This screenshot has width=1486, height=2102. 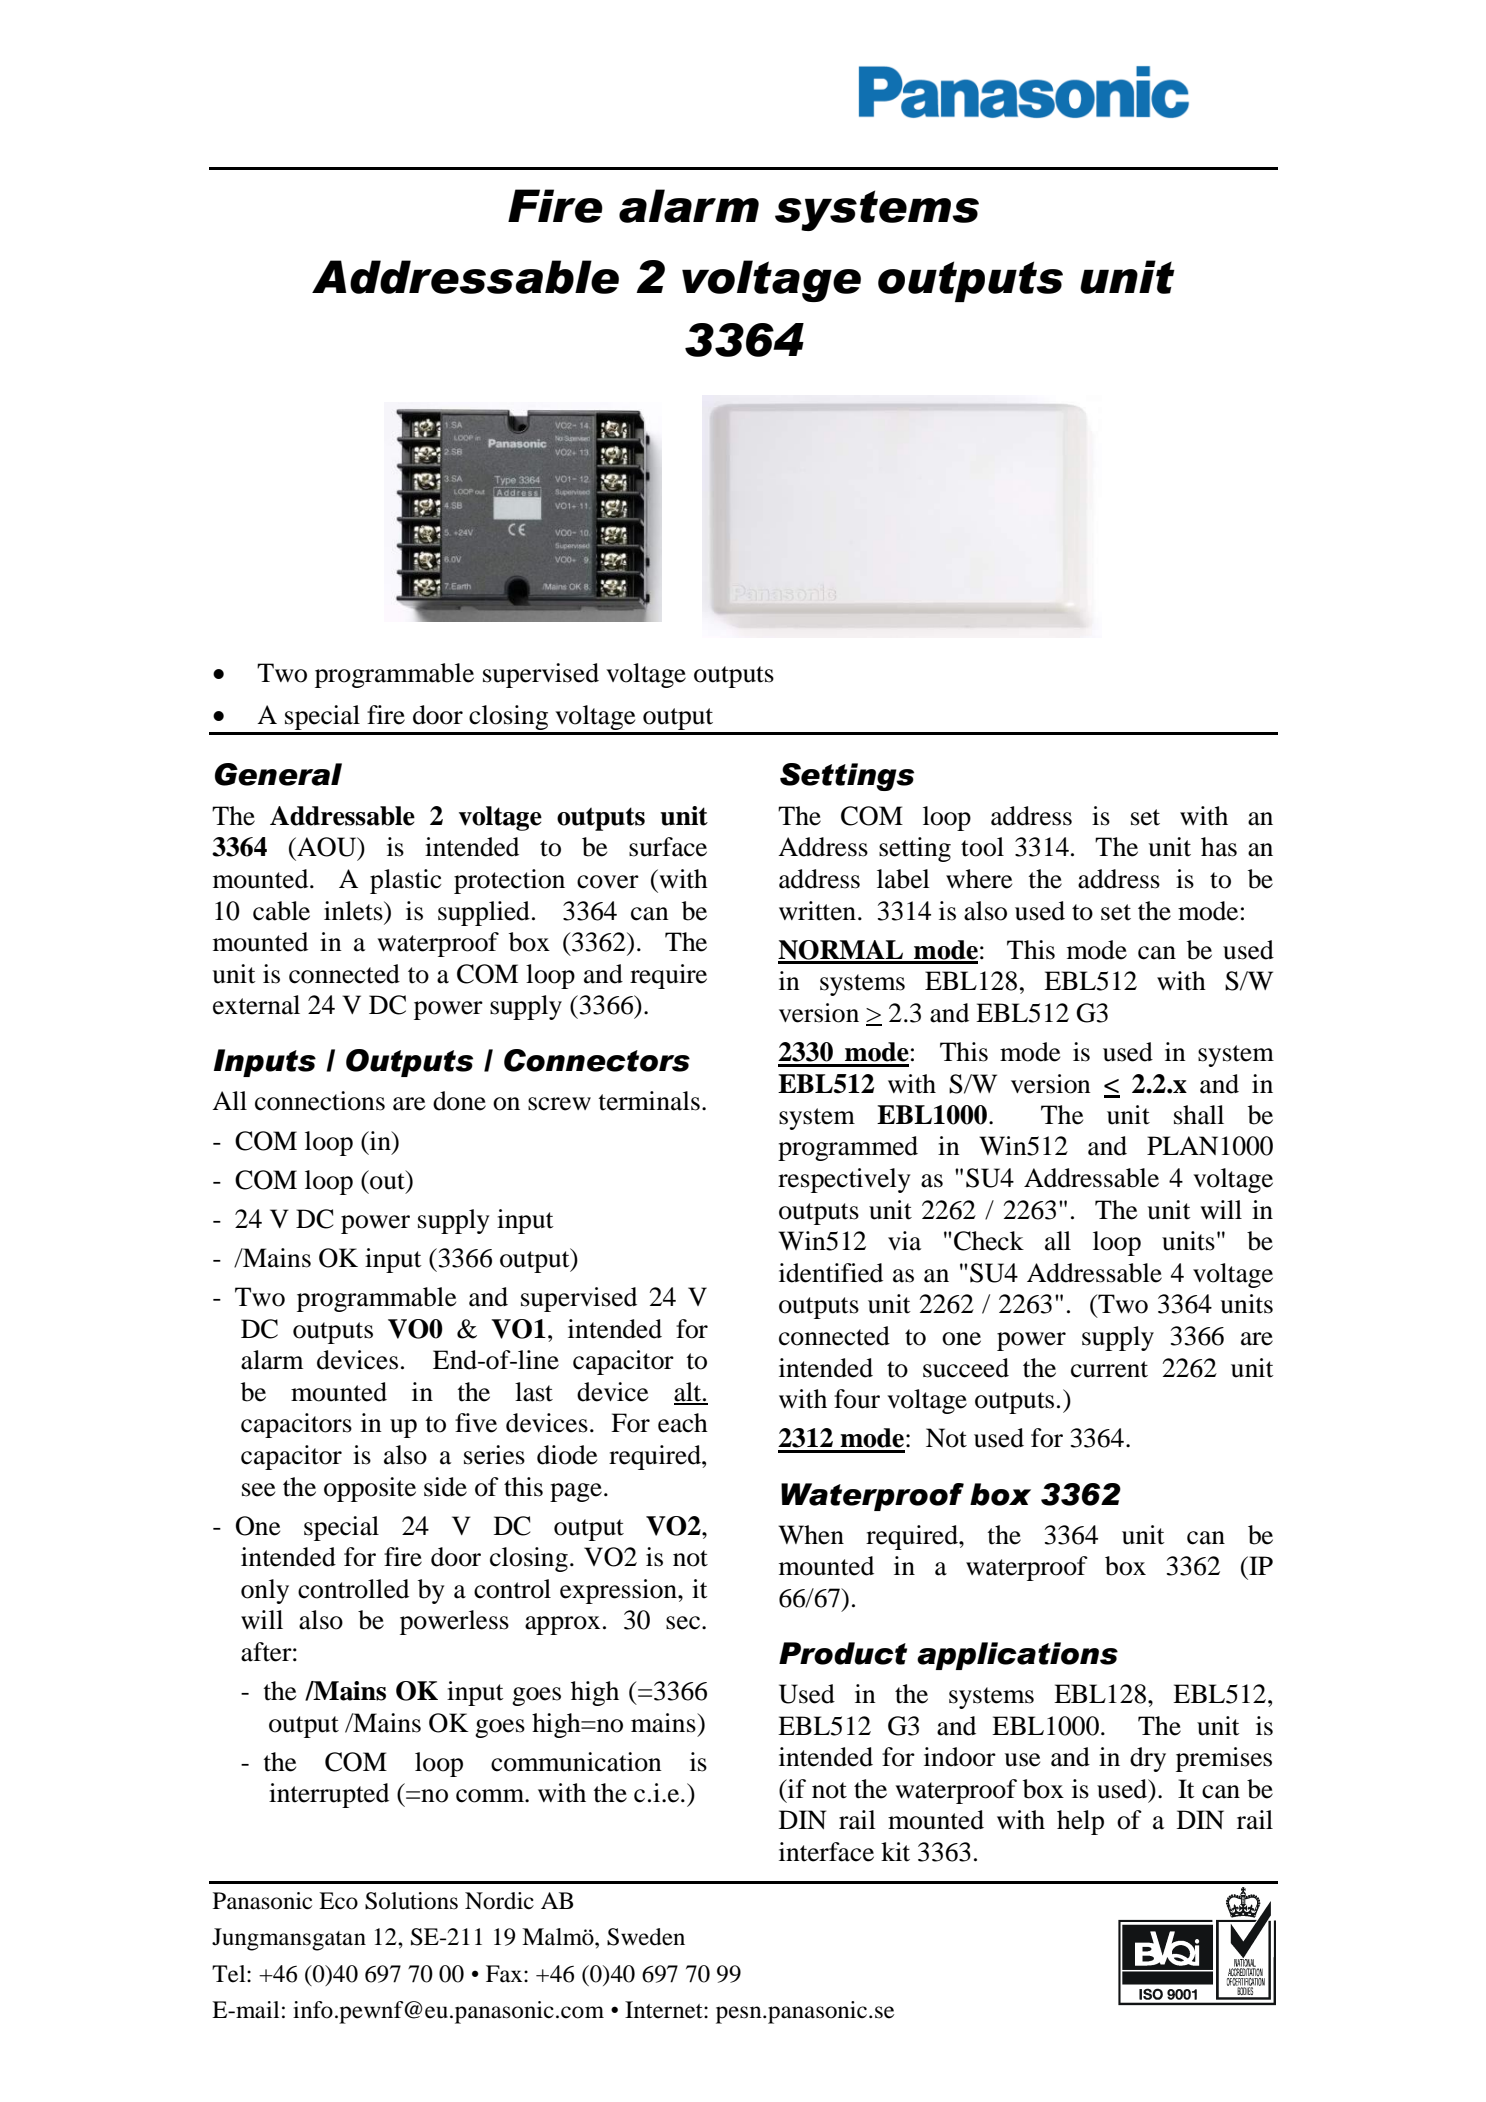 What do you see at coordinates (476, 1423) in the screenshot?
I see `five` at bounding box center [476, 1423].
